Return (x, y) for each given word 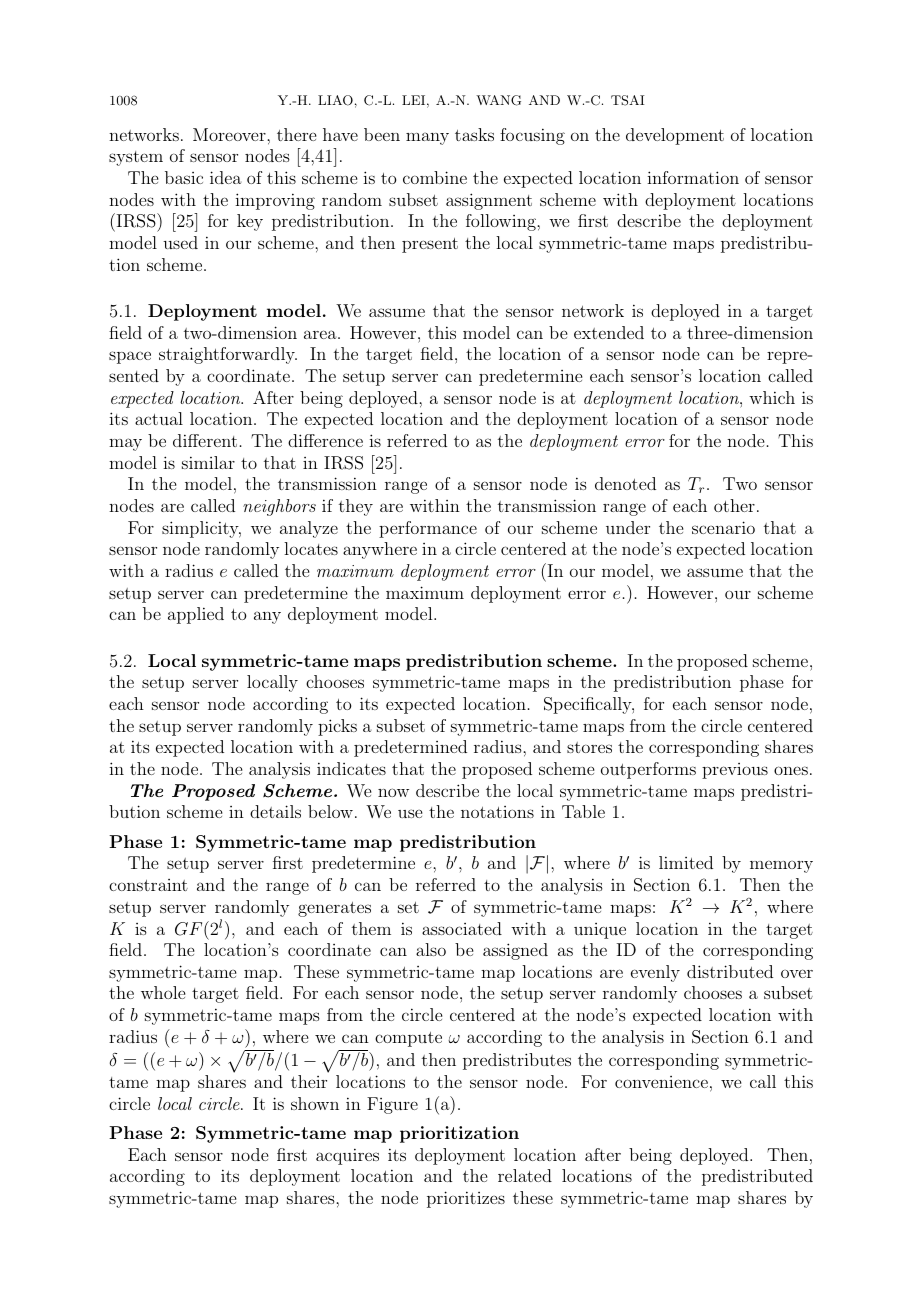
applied (196, 615)
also (431, 949)
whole (163, 992)
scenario (723, 527)
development (675, 136)
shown (315, 1103)
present (430, 245)
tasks (474, 134)
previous (735, 771)
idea (226, 177)
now (393, 792)
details (275, 811)
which (772, 397)
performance (428, 529)
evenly (655, 973)
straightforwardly (228, 355)
